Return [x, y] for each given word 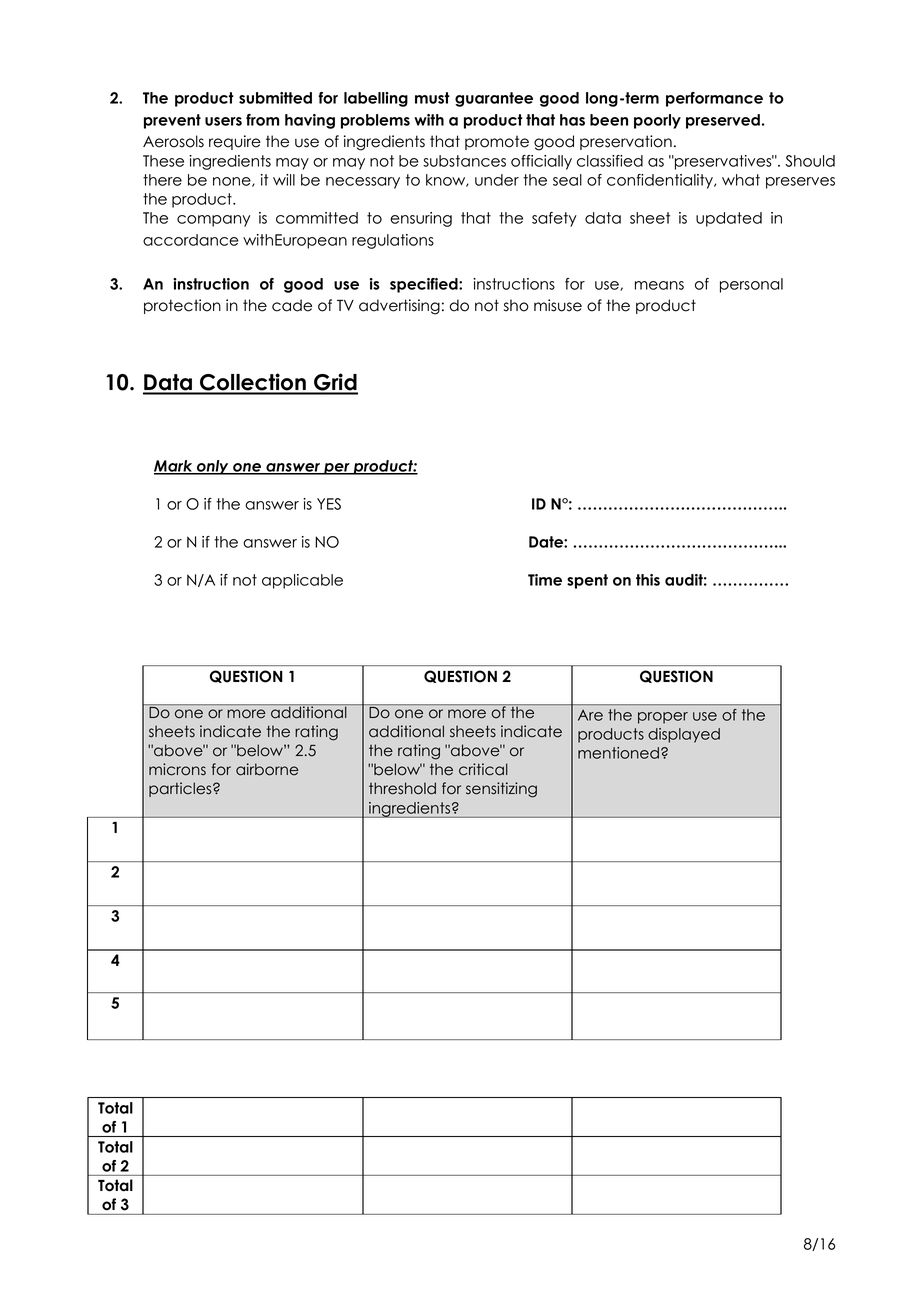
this [648, 580]
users [223, 121]
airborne [267, 769]
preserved [723, 121]
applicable [302, 581]
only [212, 467]
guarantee [494, 99]
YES [329, 504]
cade [292, 305]
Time [545, 580]
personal [751, 285]
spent [587, 581]
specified [425, 285]
